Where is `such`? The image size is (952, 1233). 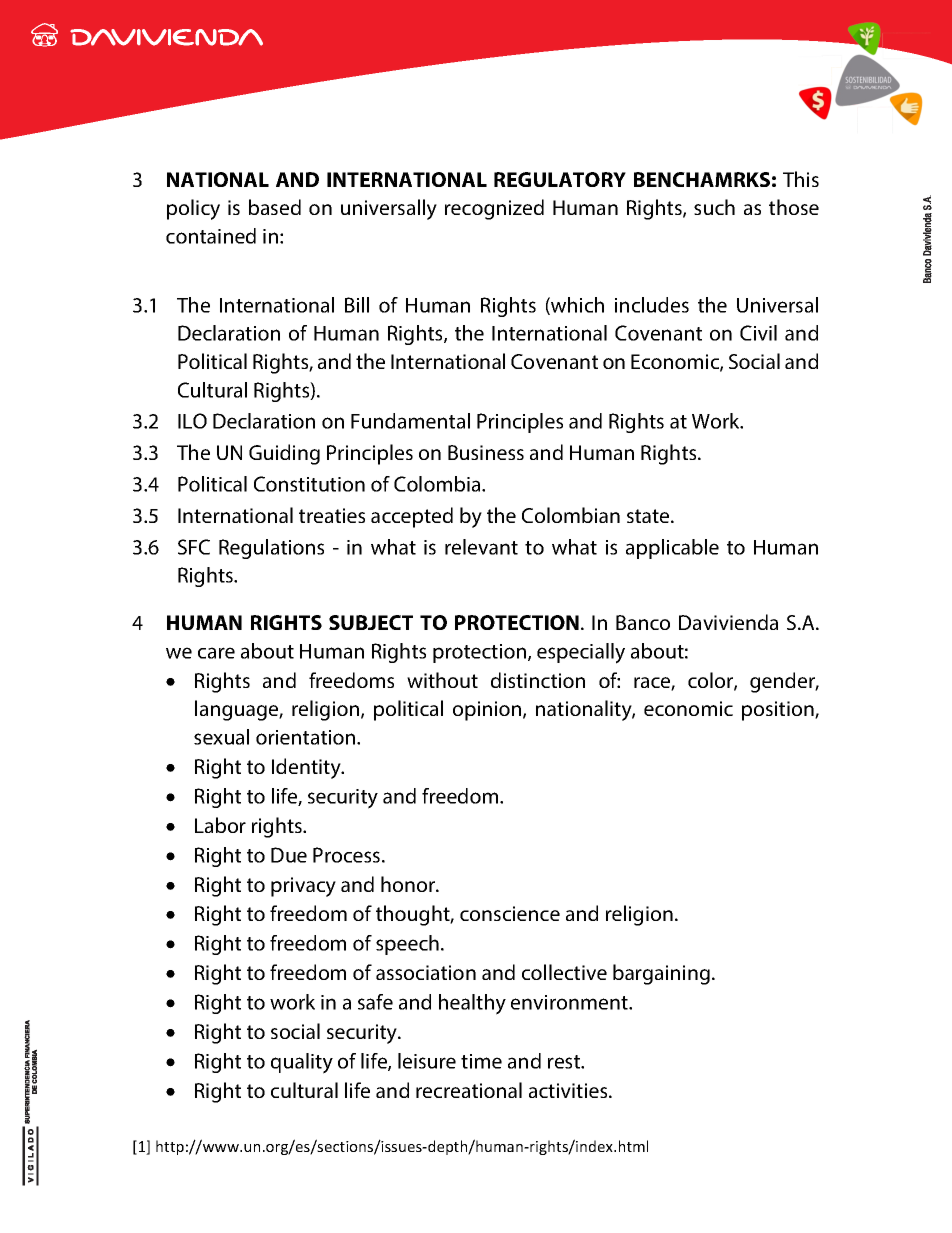 such is located at coordinates (714, 207).
